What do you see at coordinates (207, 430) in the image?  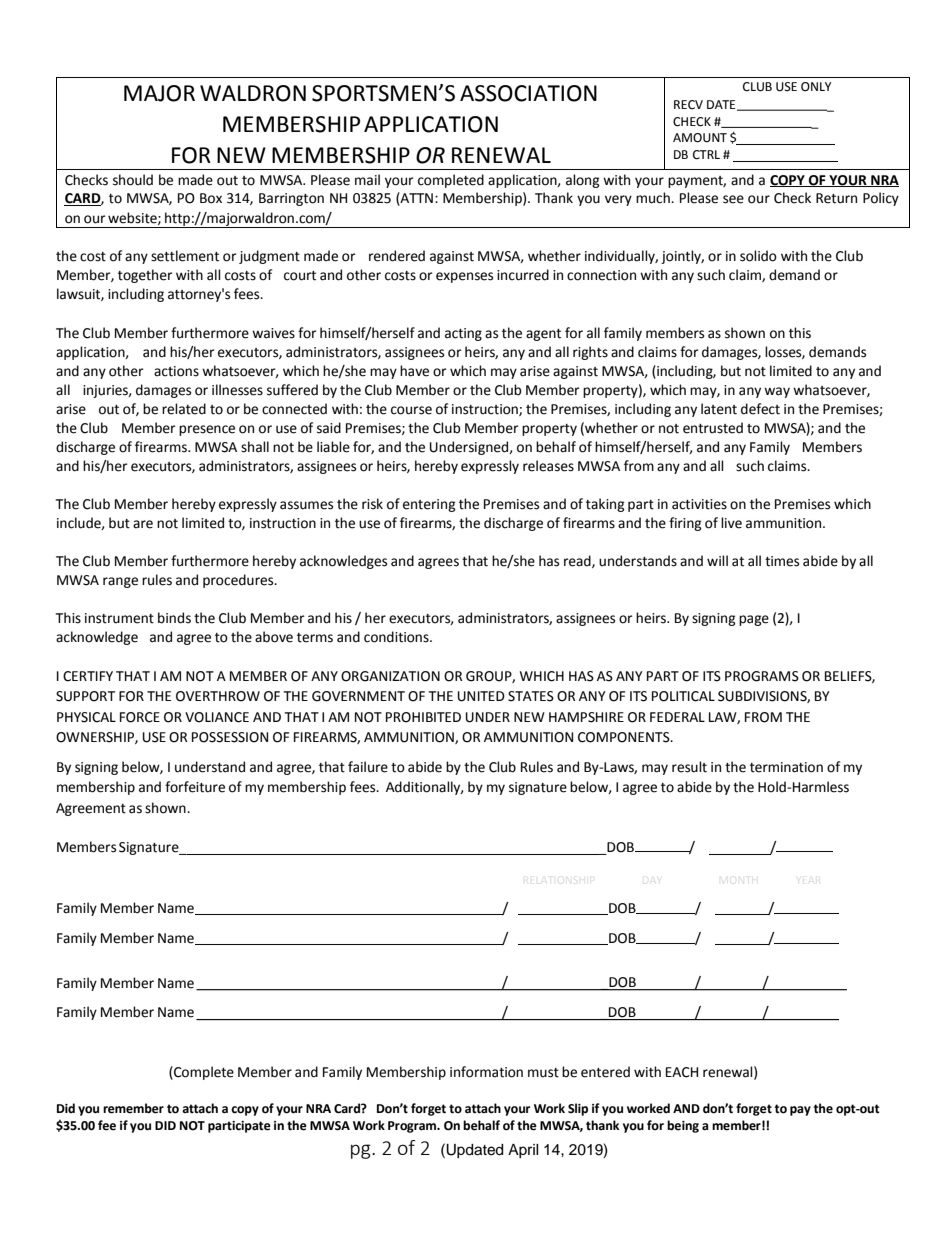 I see `presence` at bounding box center [207, 430].
